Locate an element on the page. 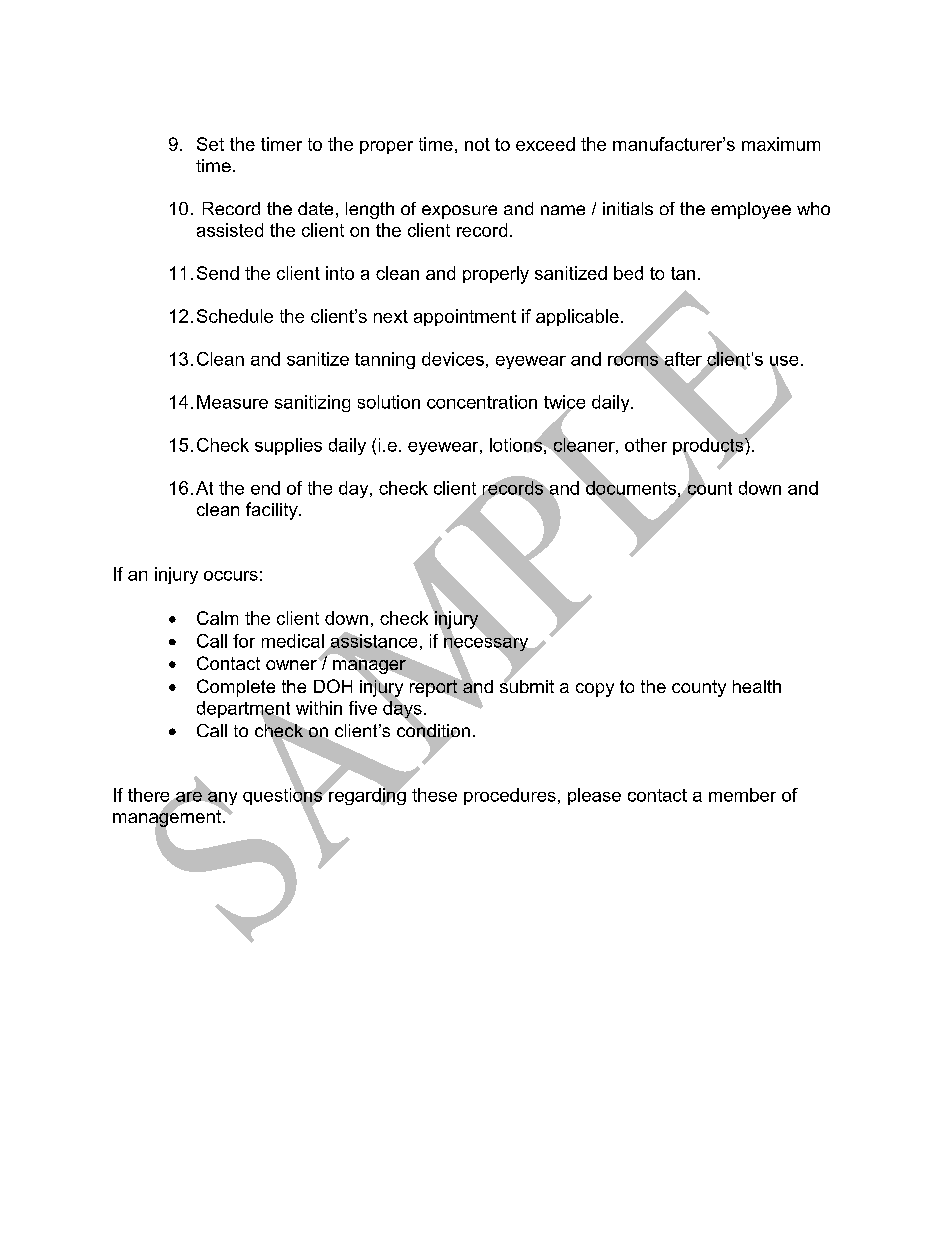 This document has height=1233, width=952. maximum is located at coordinates (781, 144).
